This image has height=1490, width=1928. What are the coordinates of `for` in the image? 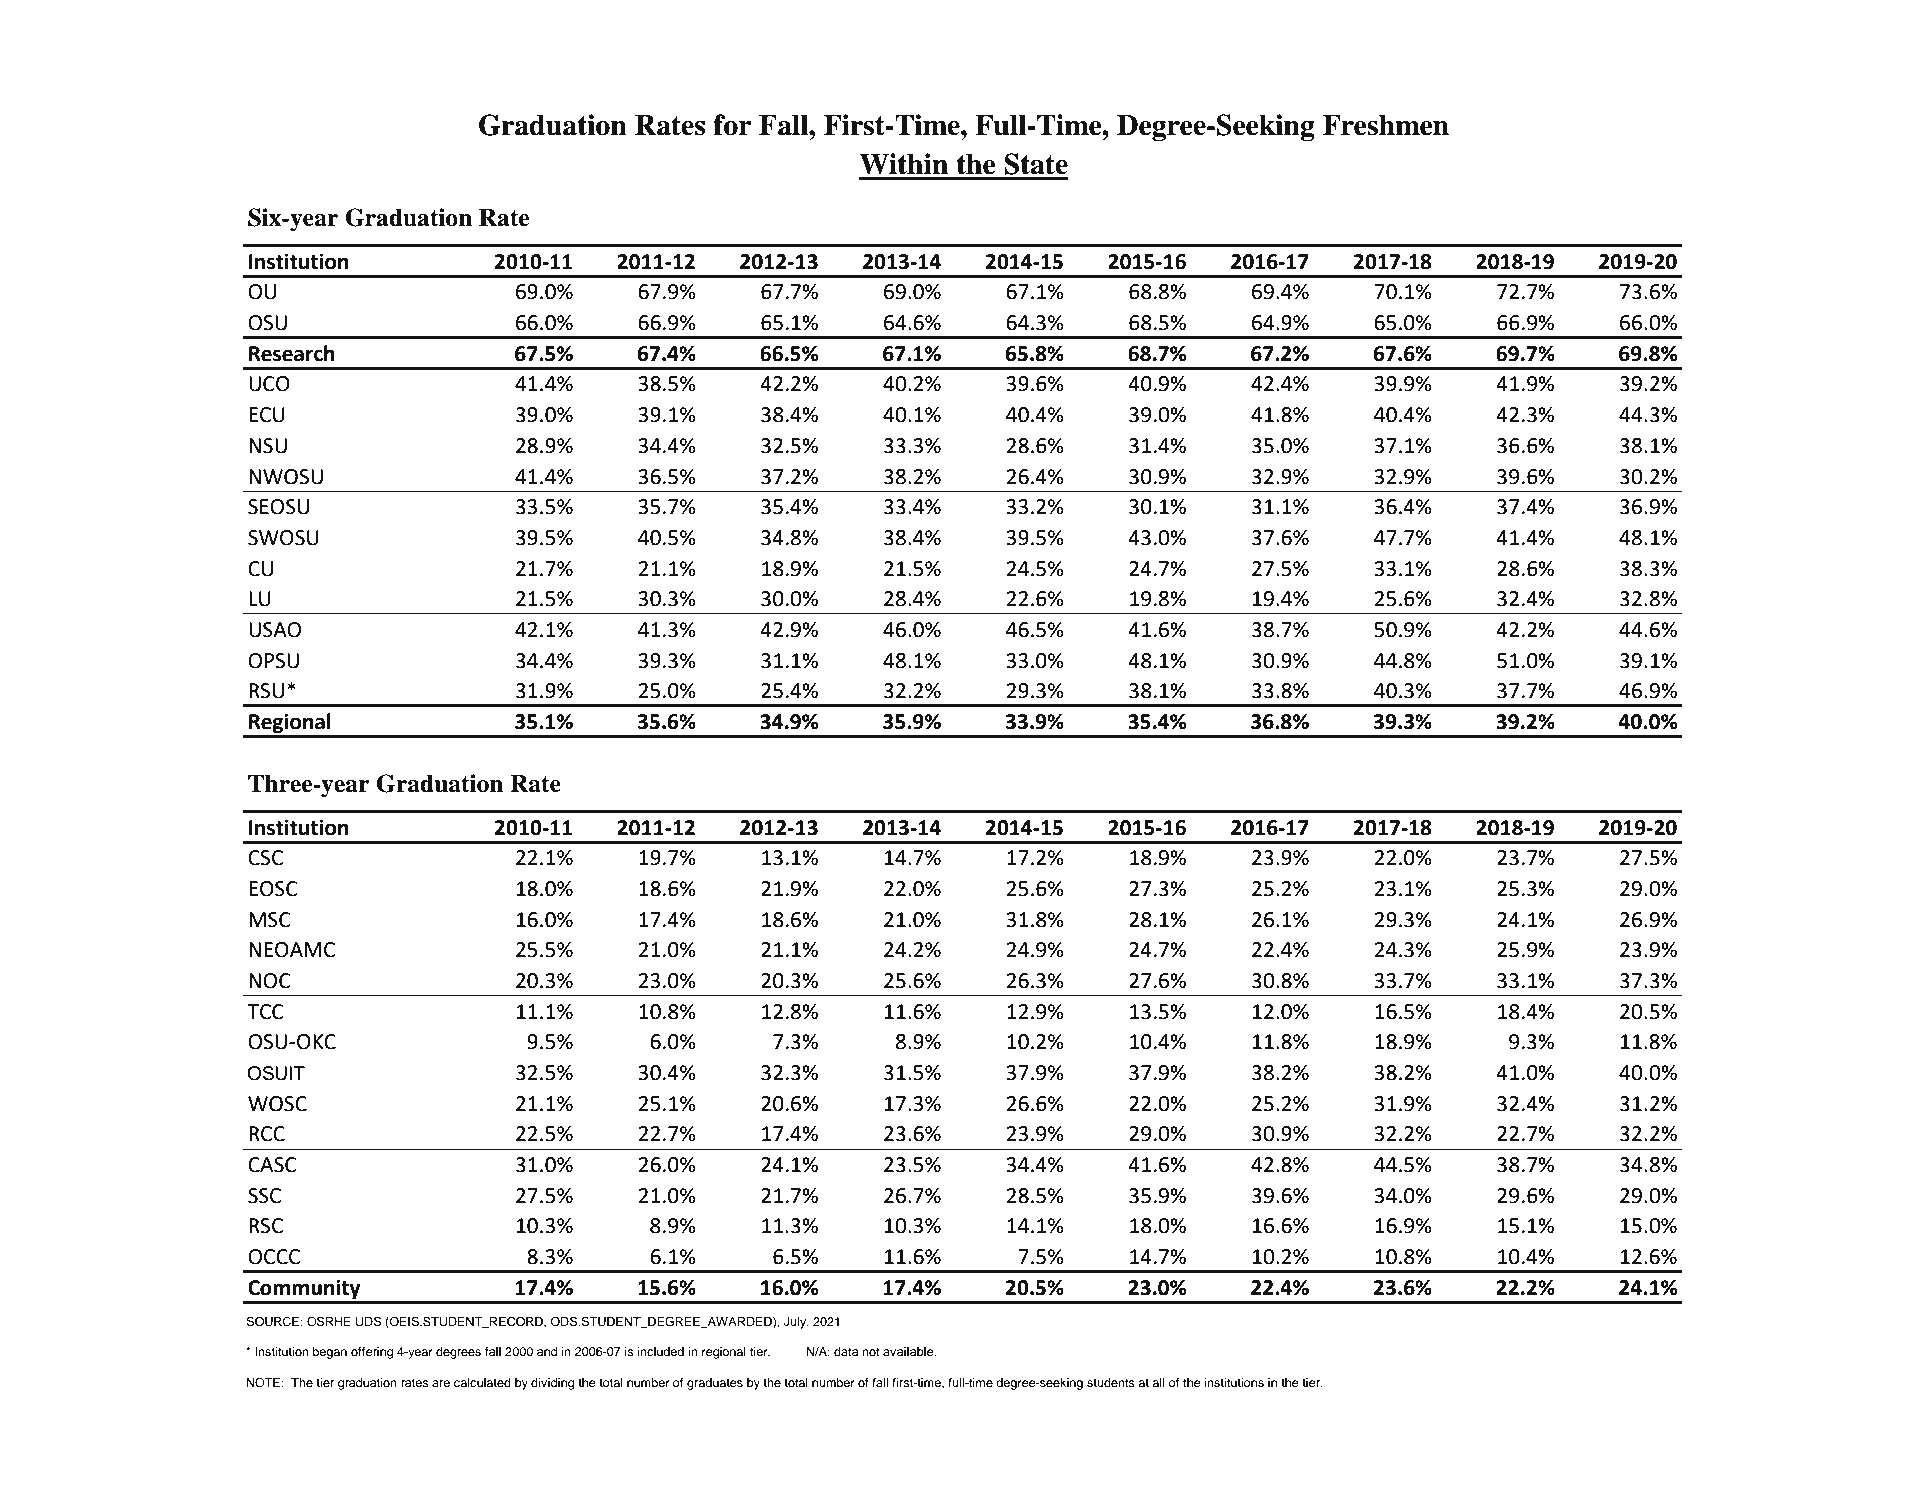 It's located at (732, 125).
